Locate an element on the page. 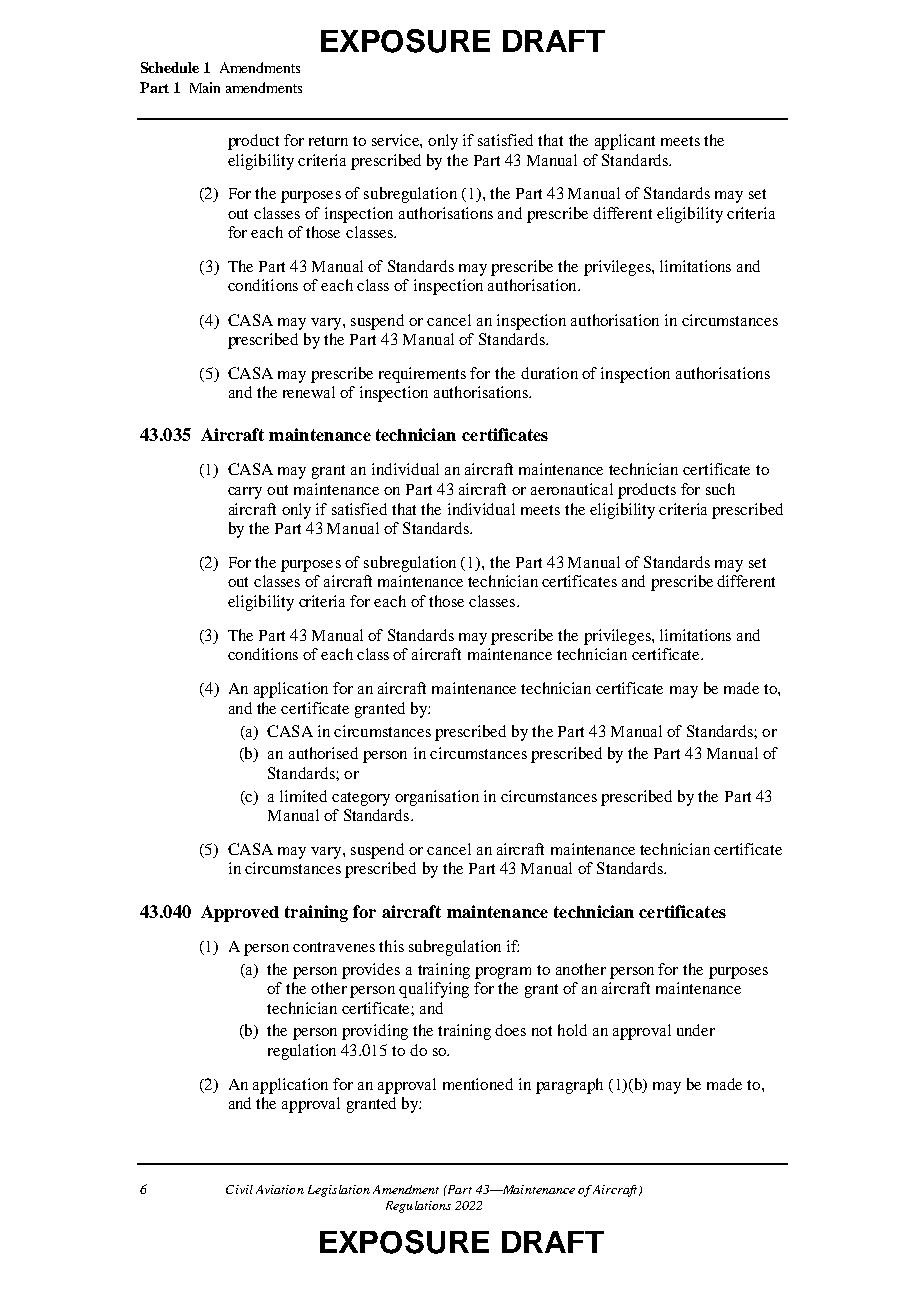 This page has height=1308, width=924. return is located at coordinates (328, 141).
